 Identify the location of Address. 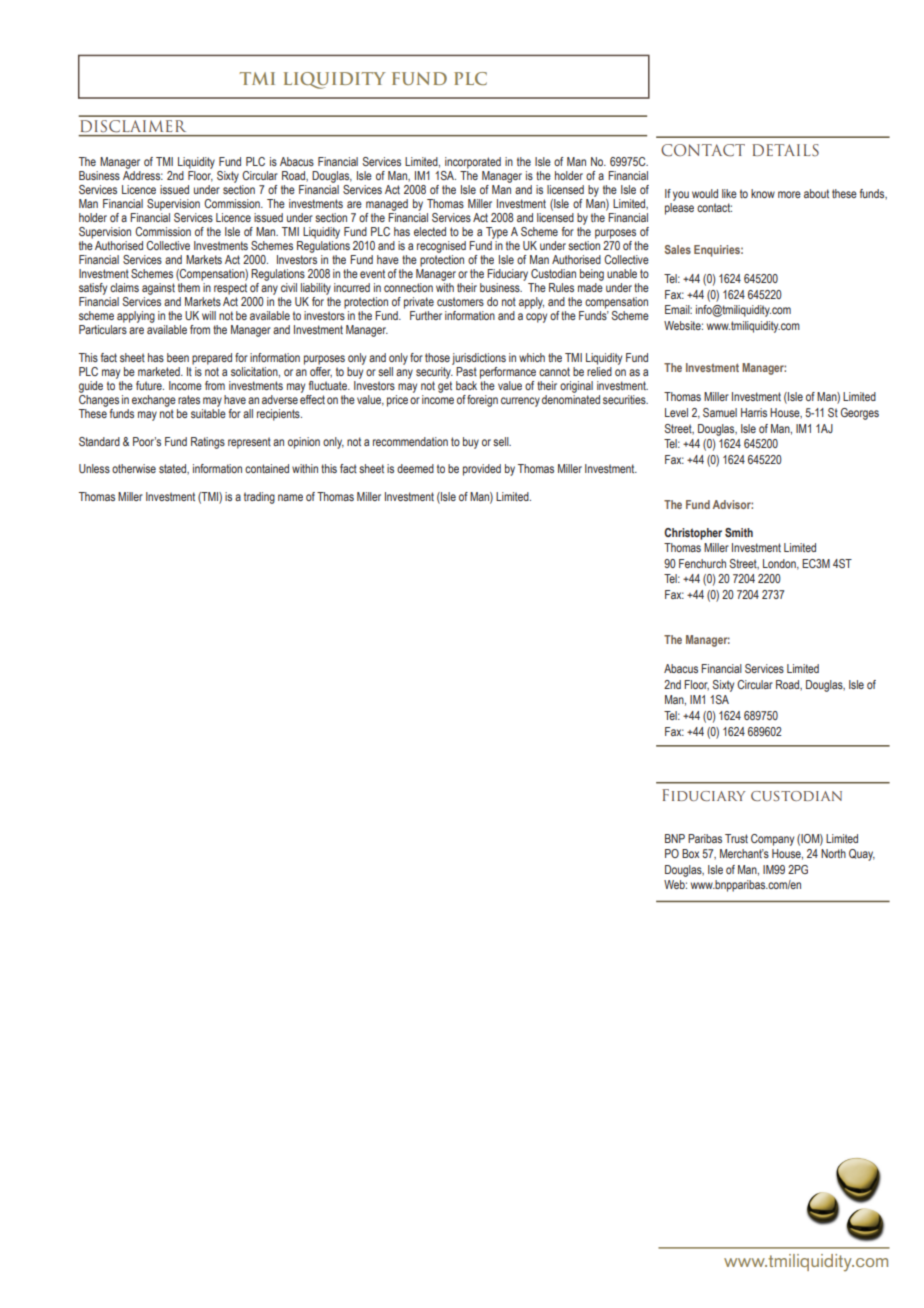
(143, 174).
